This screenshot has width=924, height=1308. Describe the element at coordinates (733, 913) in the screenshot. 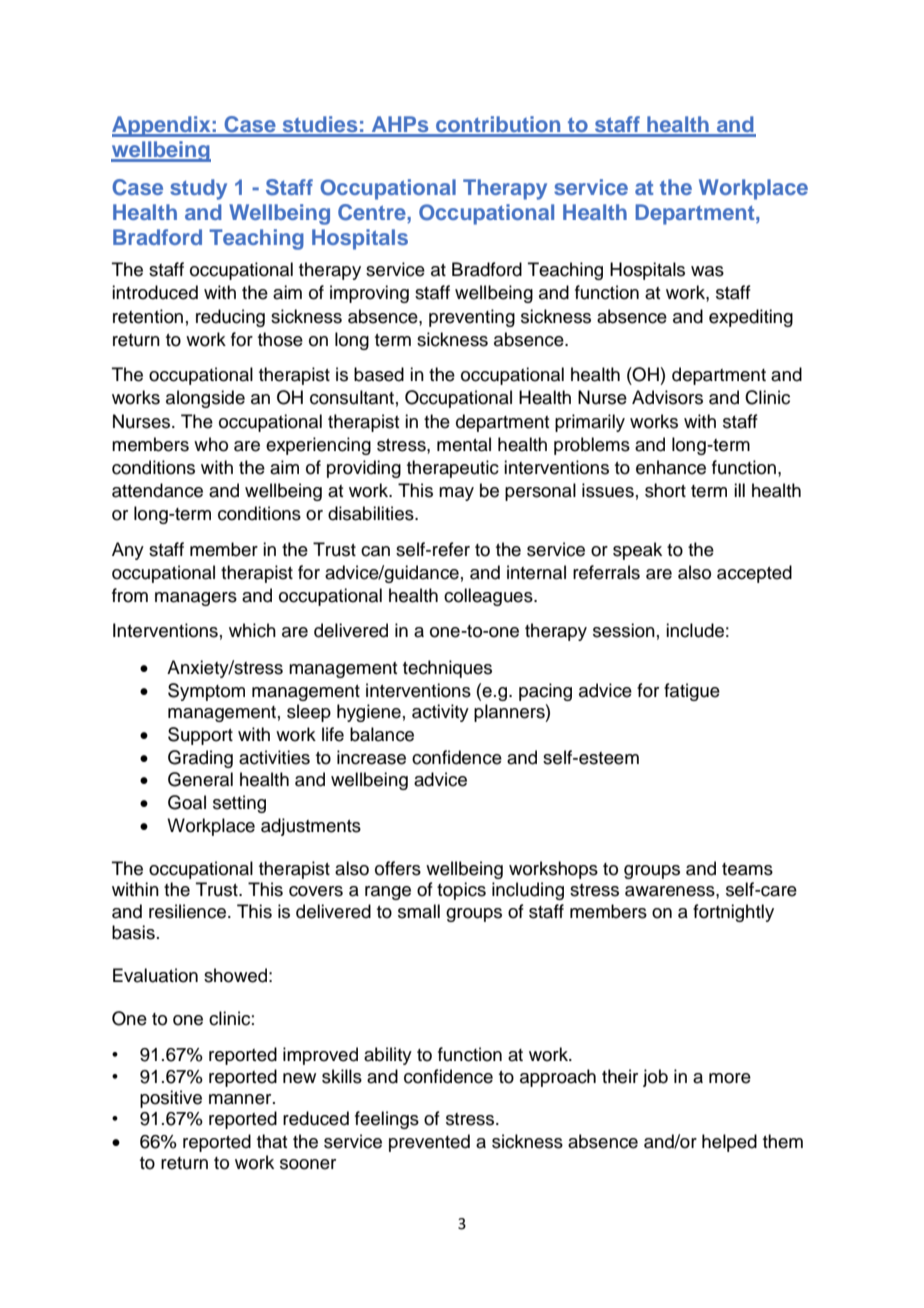

I see `fortnightly` at that location.
